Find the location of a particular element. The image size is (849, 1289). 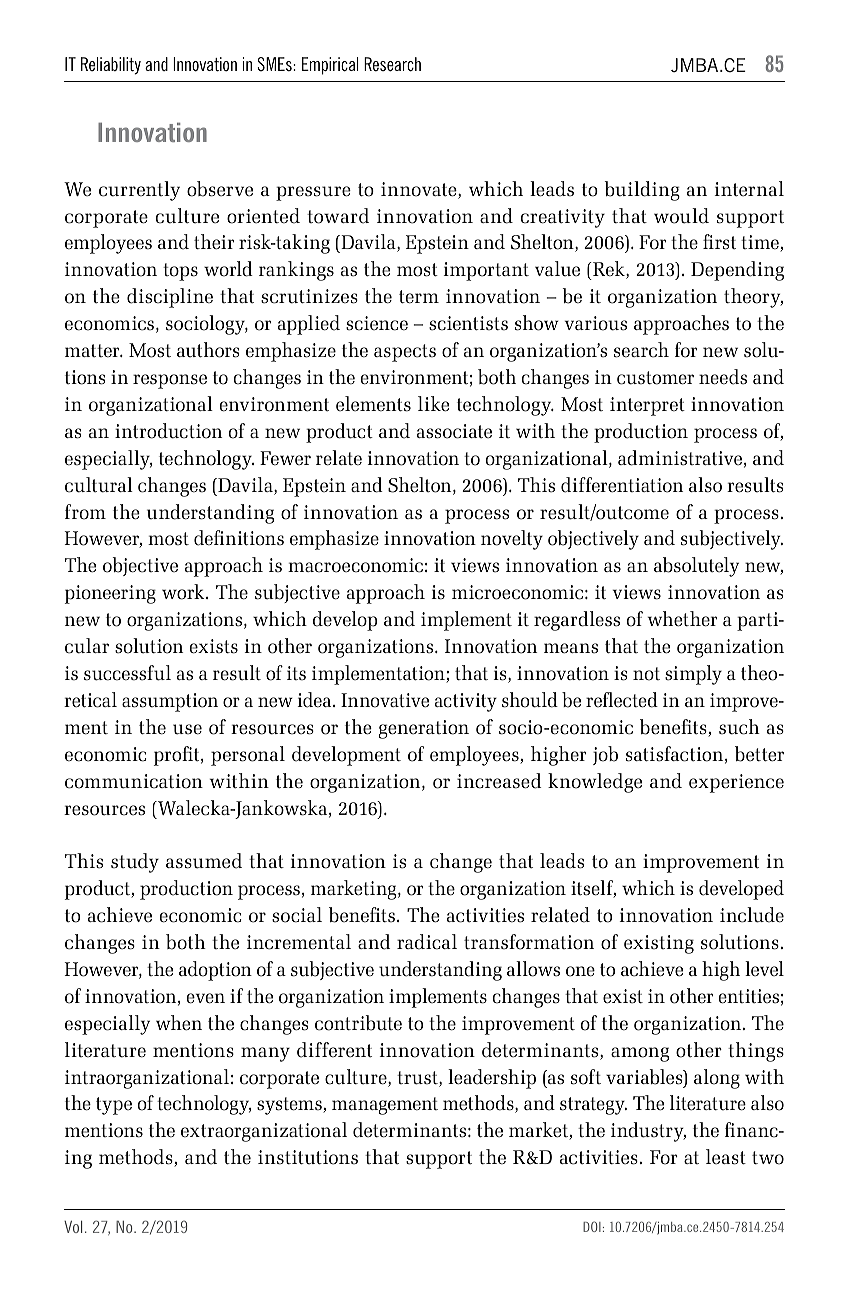

Empirical is located at coordinates (330, 66).
